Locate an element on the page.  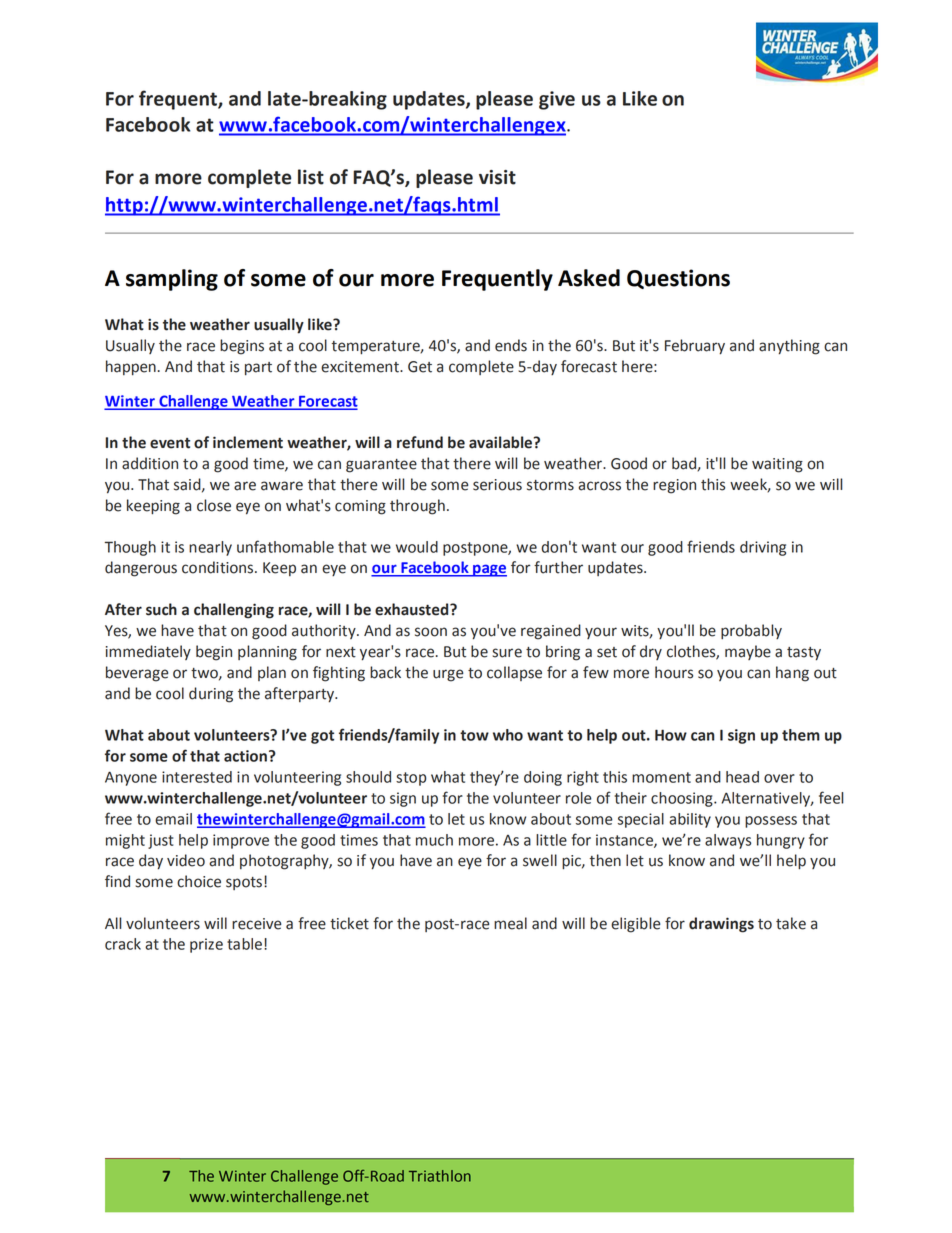
Triathlon is located at coordinates (440, 1176).
